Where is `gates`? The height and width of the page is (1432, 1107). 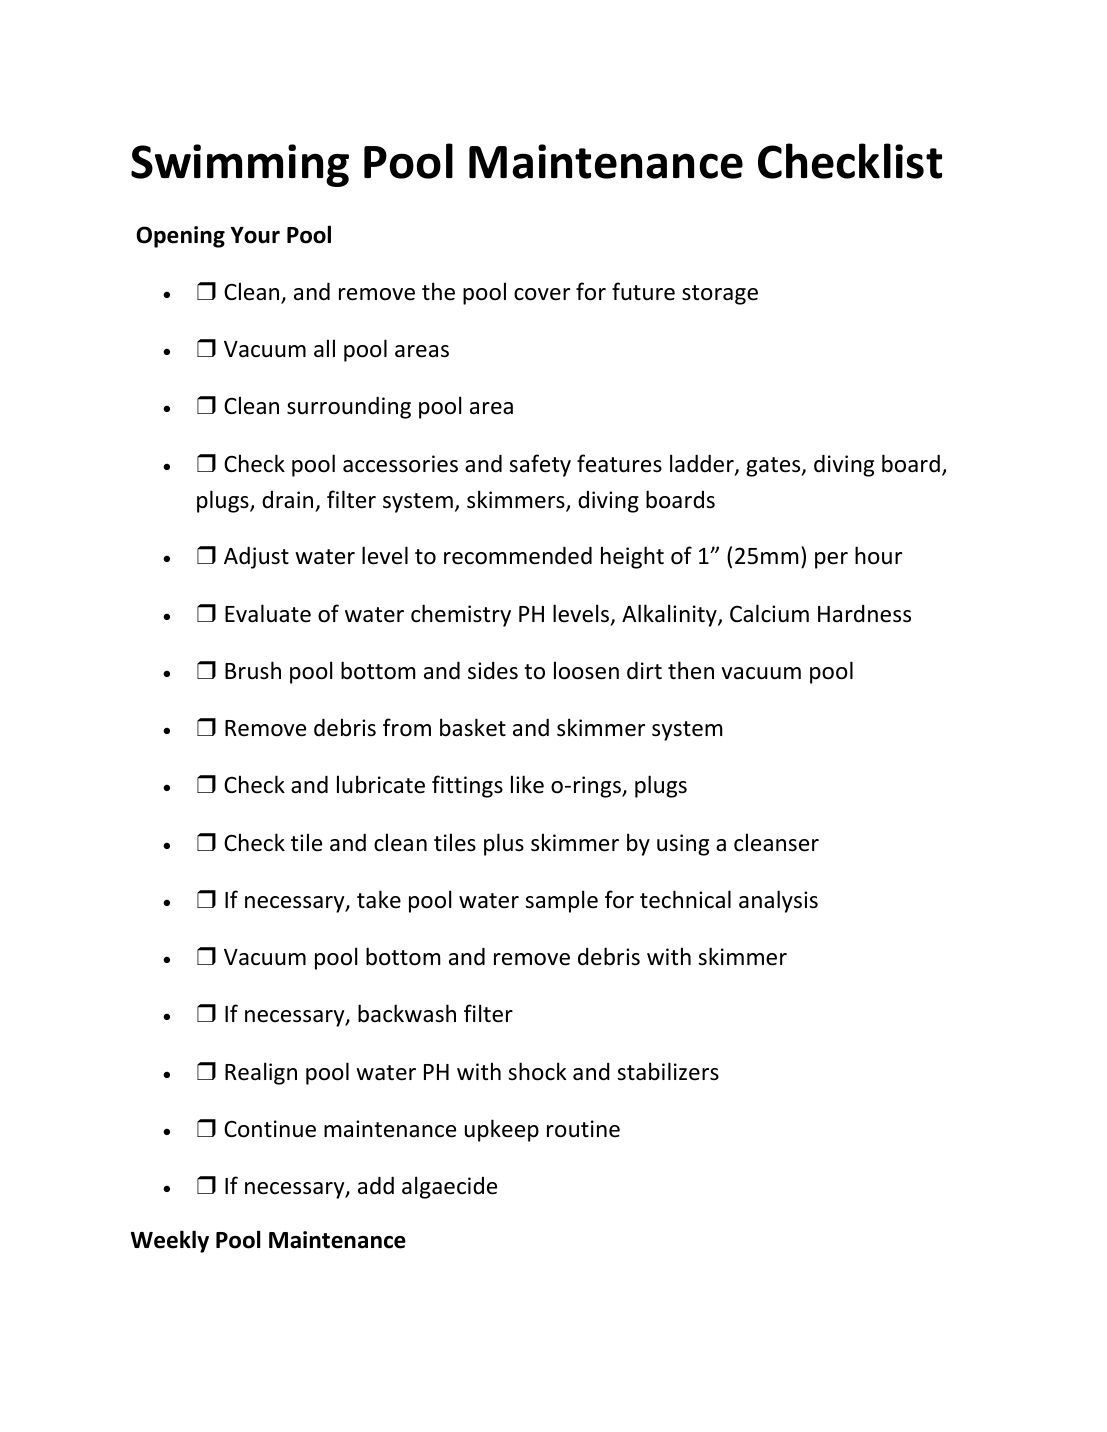 gates is located at coordinates (774, 467).
